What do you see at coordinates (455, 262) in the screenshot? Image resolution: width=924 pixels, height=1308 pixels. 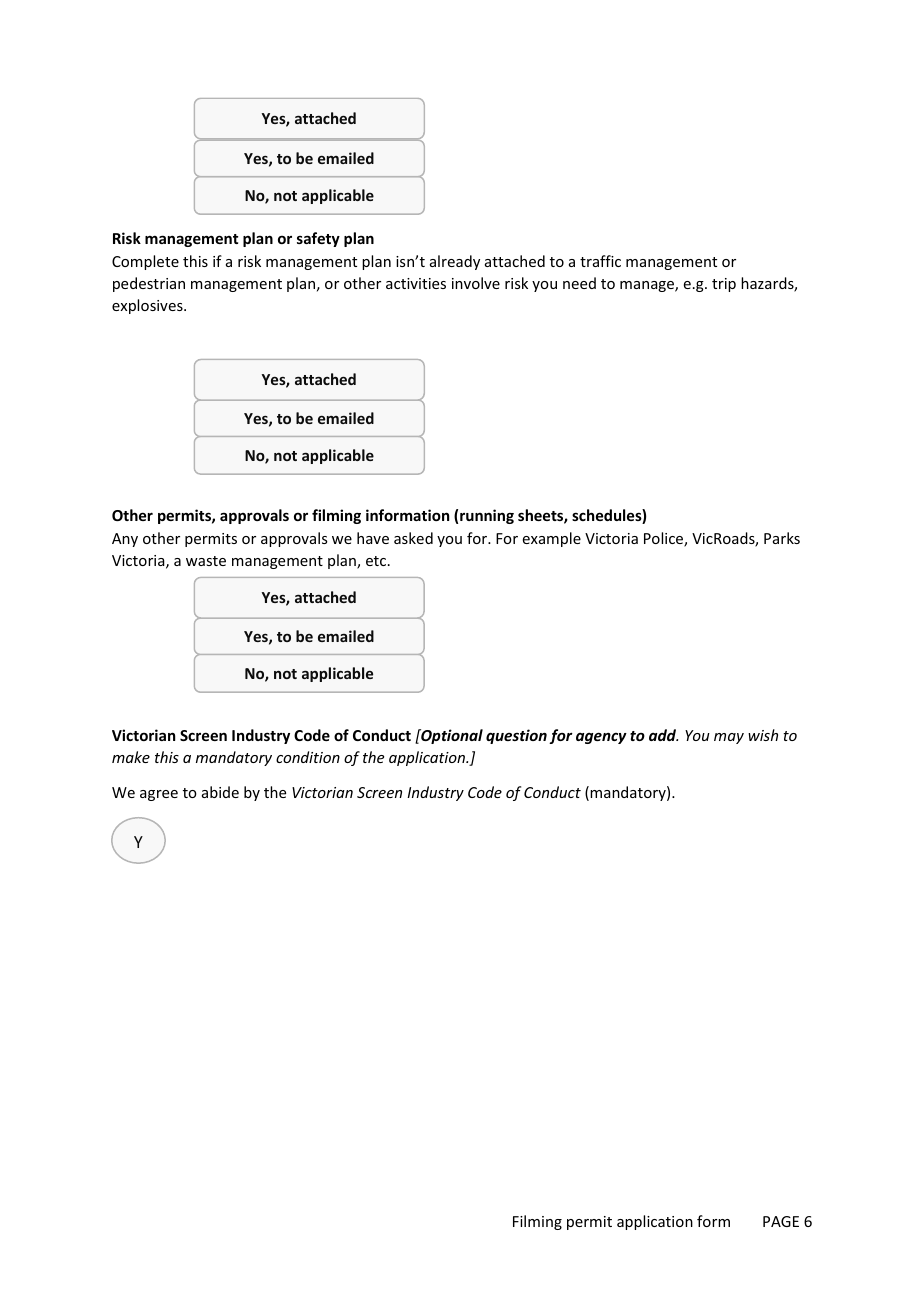 I see `already` at bounding box center [455, 262].
